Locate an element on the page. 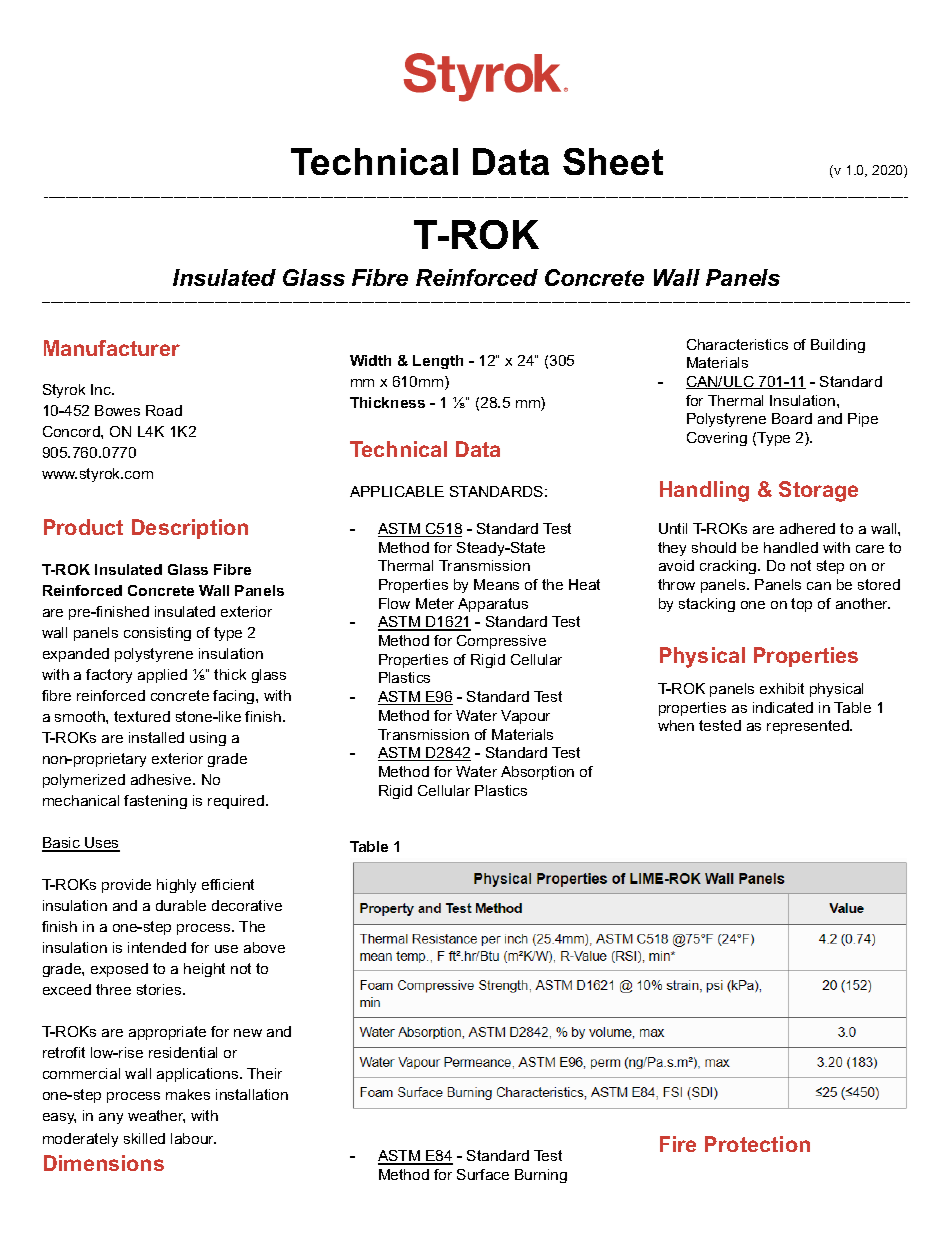 The image size is (952, 1233). Characteristics is located at coordinates (737, 344).
